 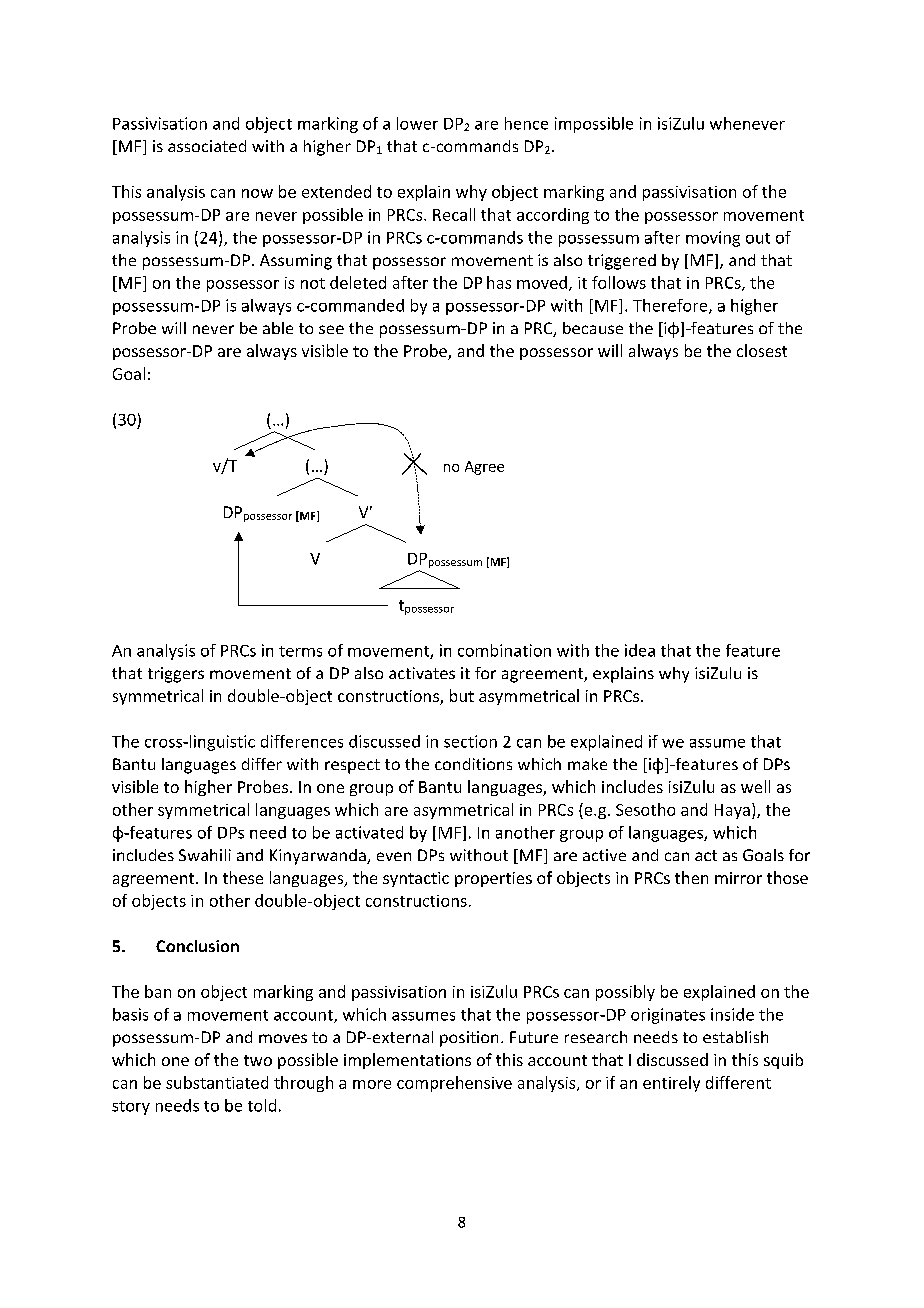 I want to click on triggers, so click(x=176, y=675).
